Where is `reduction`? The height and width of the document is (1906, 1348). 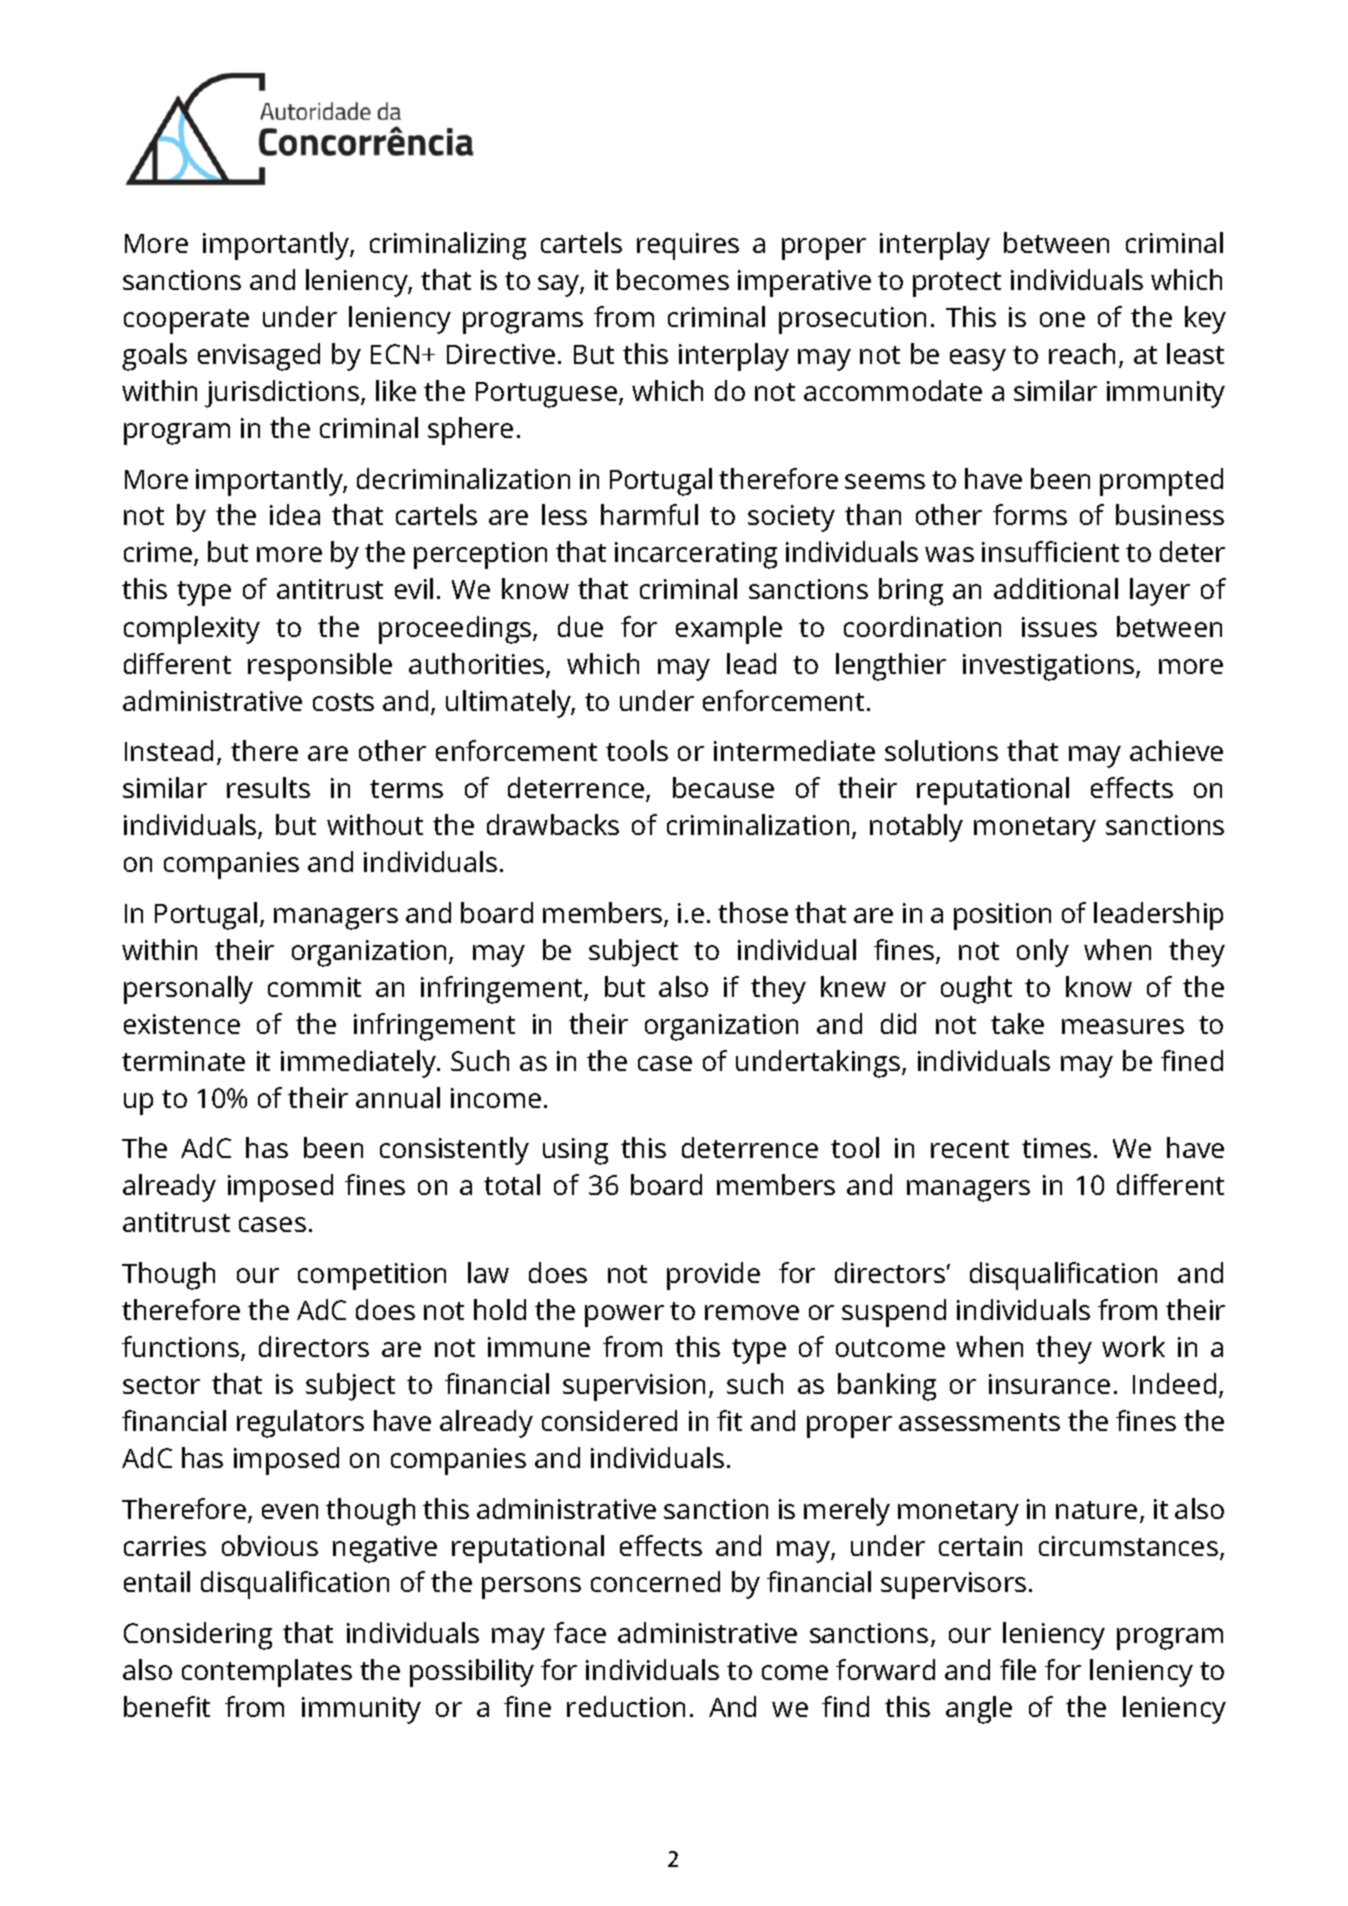
reduction is located at coordinates (626, 1706).
